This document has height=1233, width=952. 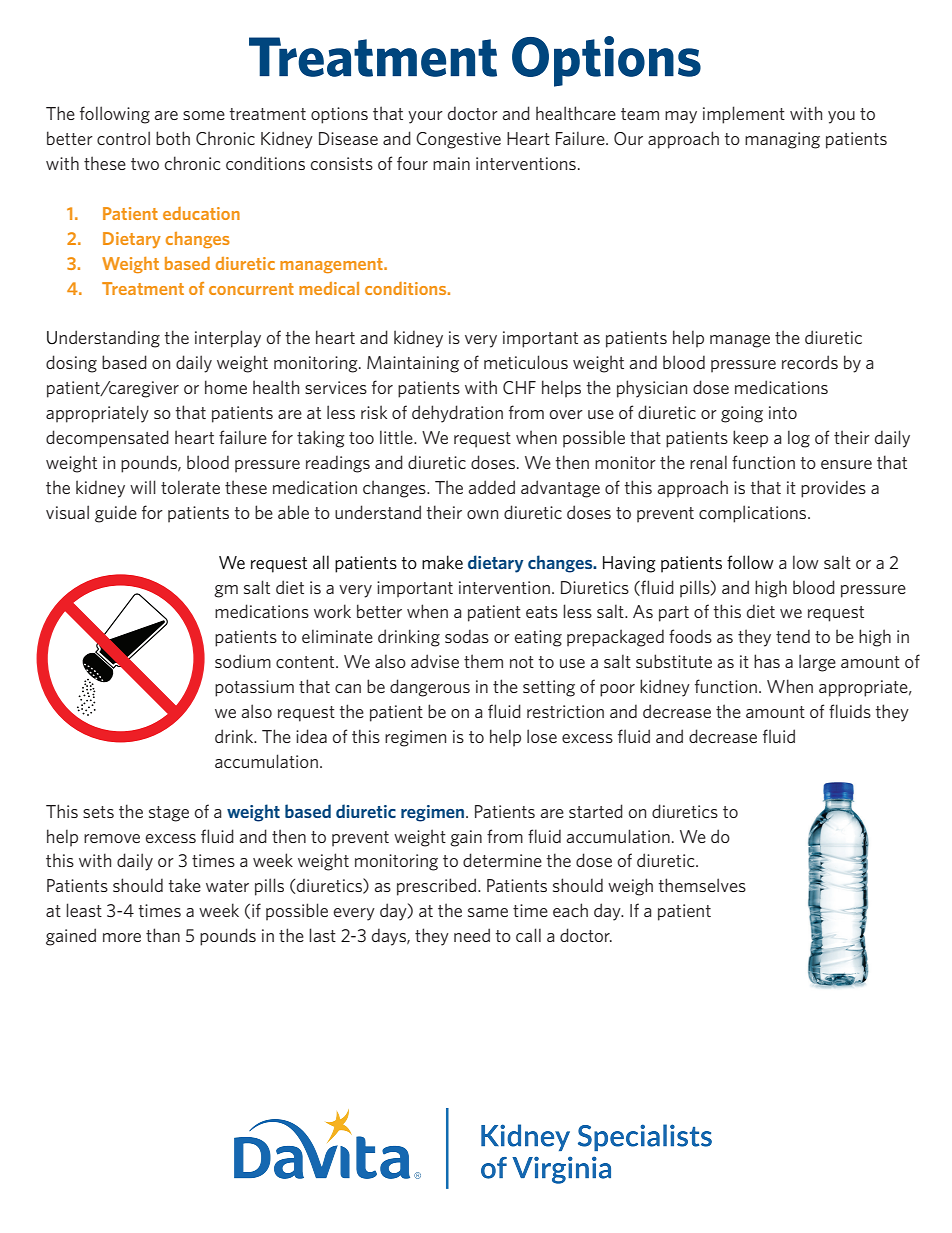 What do you see at coordinates (254, 688) in the document?
I see `potassium` at bounding box center [254, 688].
